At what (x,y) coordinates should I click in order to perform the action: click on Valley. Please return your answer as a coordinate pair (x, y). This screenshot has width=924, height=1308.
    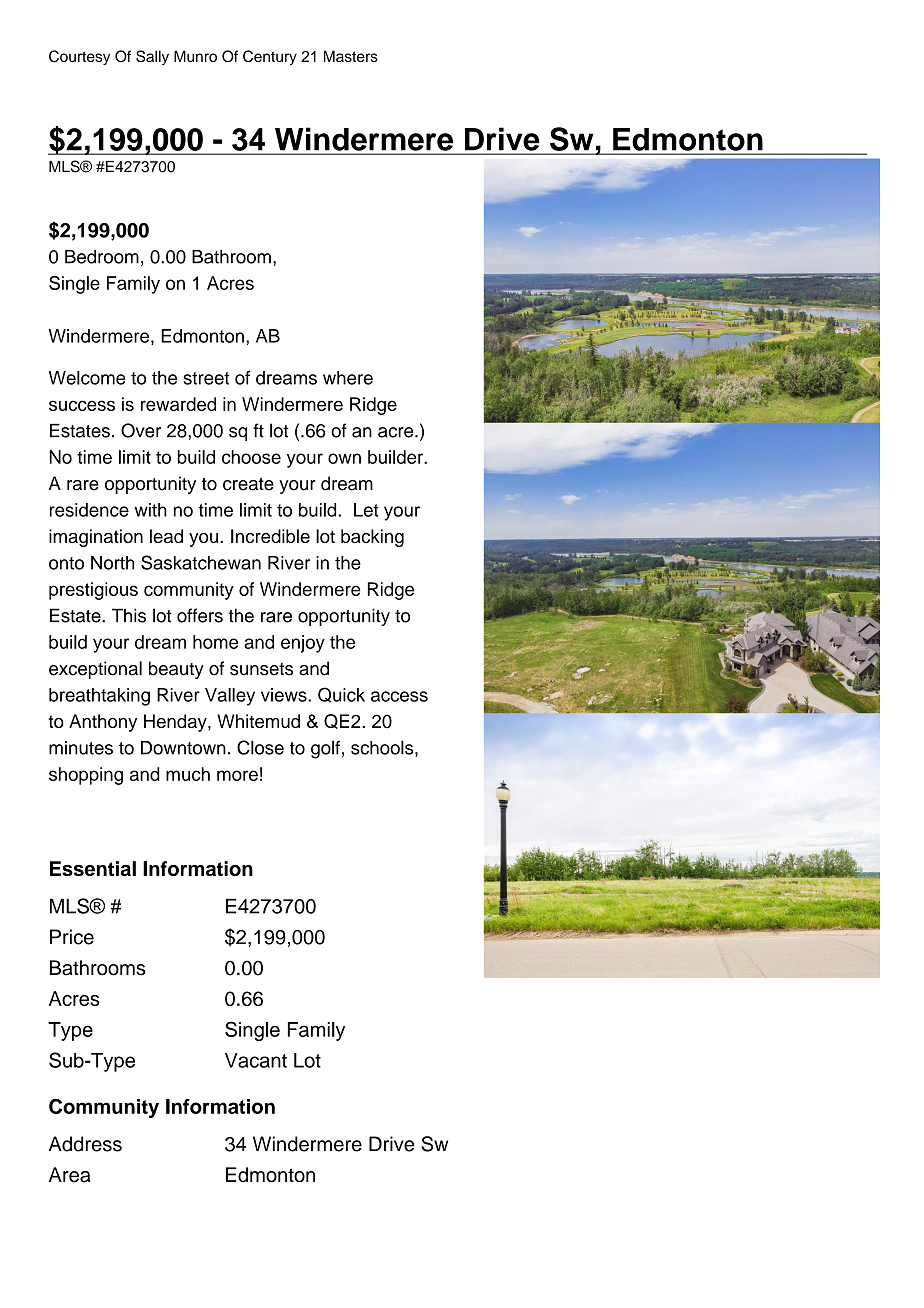
    Looking at the image, I should click on (230, 697).
